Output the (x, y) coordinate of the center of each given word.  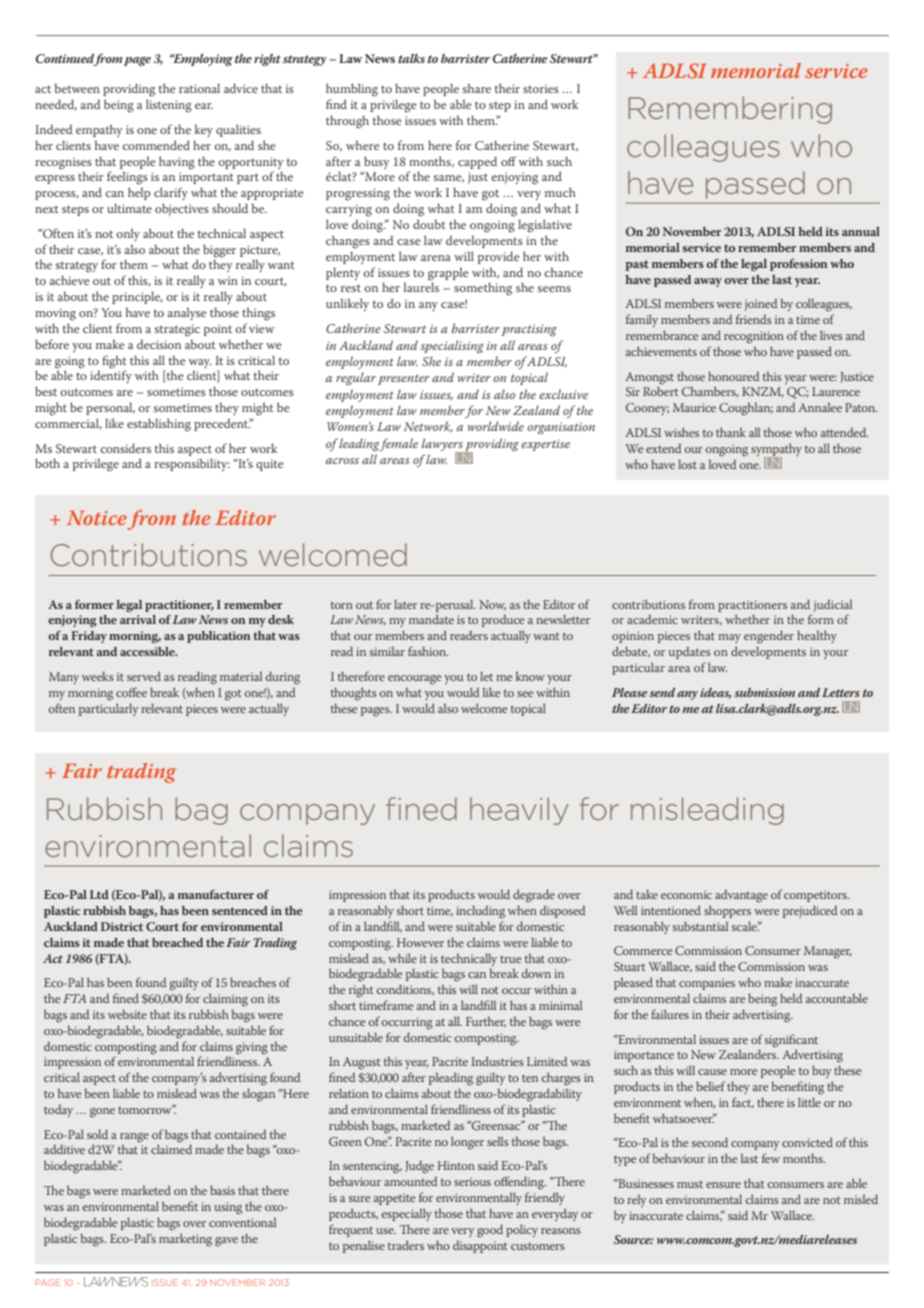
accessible (148, 651)
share (477, 88)
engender (769, 637)
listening (169, 106)
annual (861, 231)
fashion (428, 651)
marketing (185, 1240)
